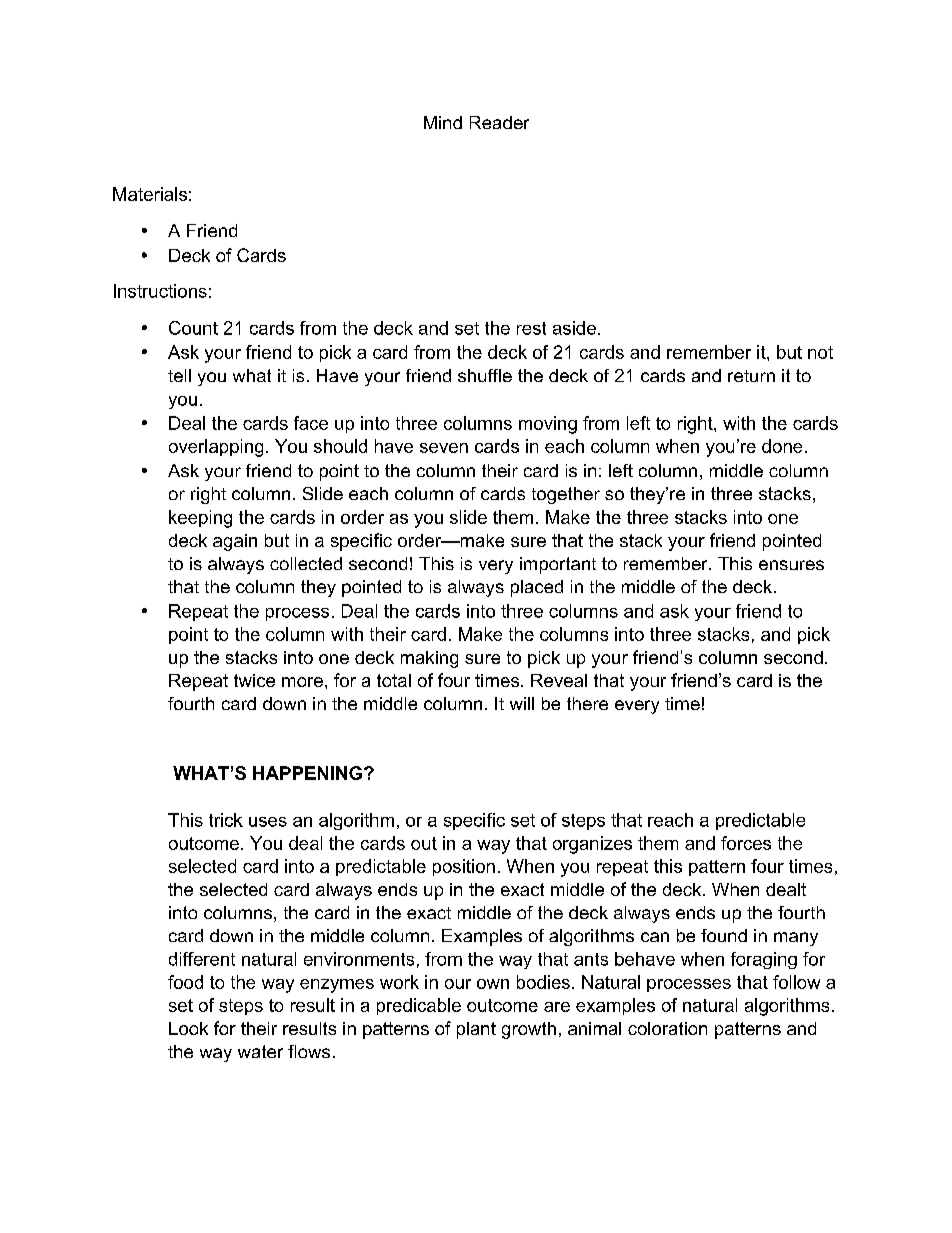  Describe the element at coordinates (537, 588) in the screenshot. I see `placed` at that location.
